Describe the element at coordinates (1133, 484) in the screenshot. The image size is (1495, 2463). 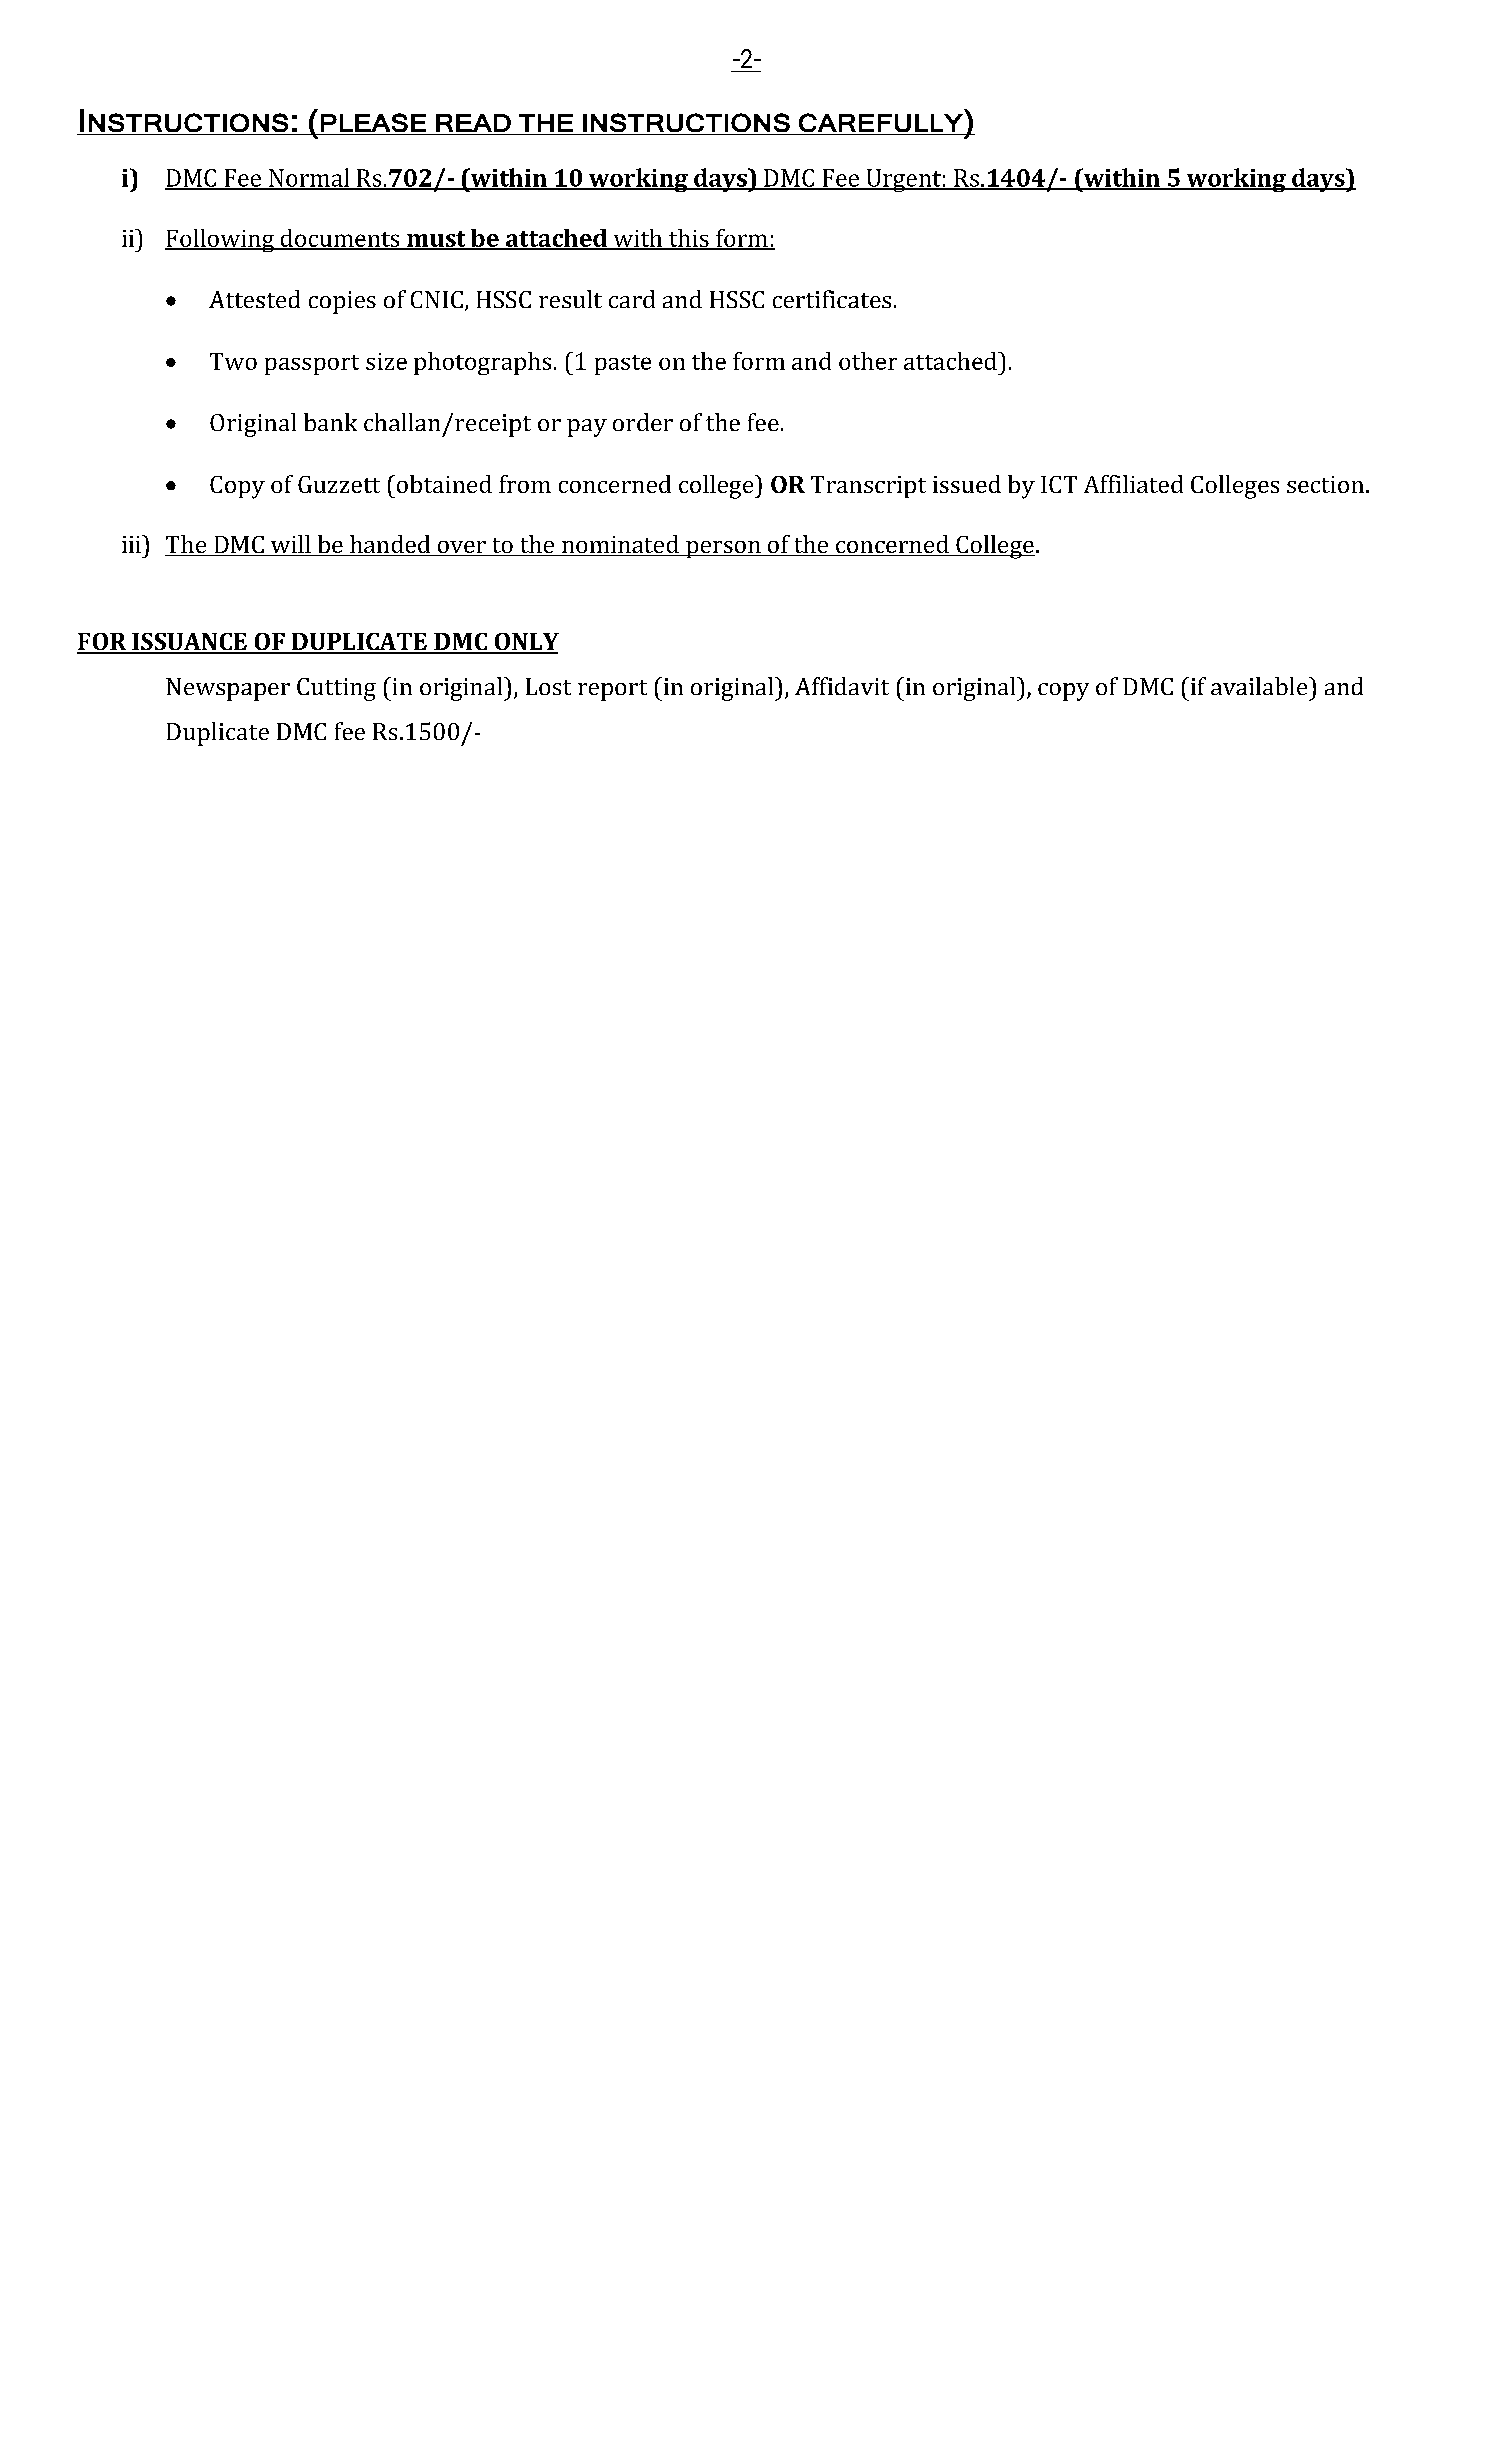
I see `Affiliated` at that location.
